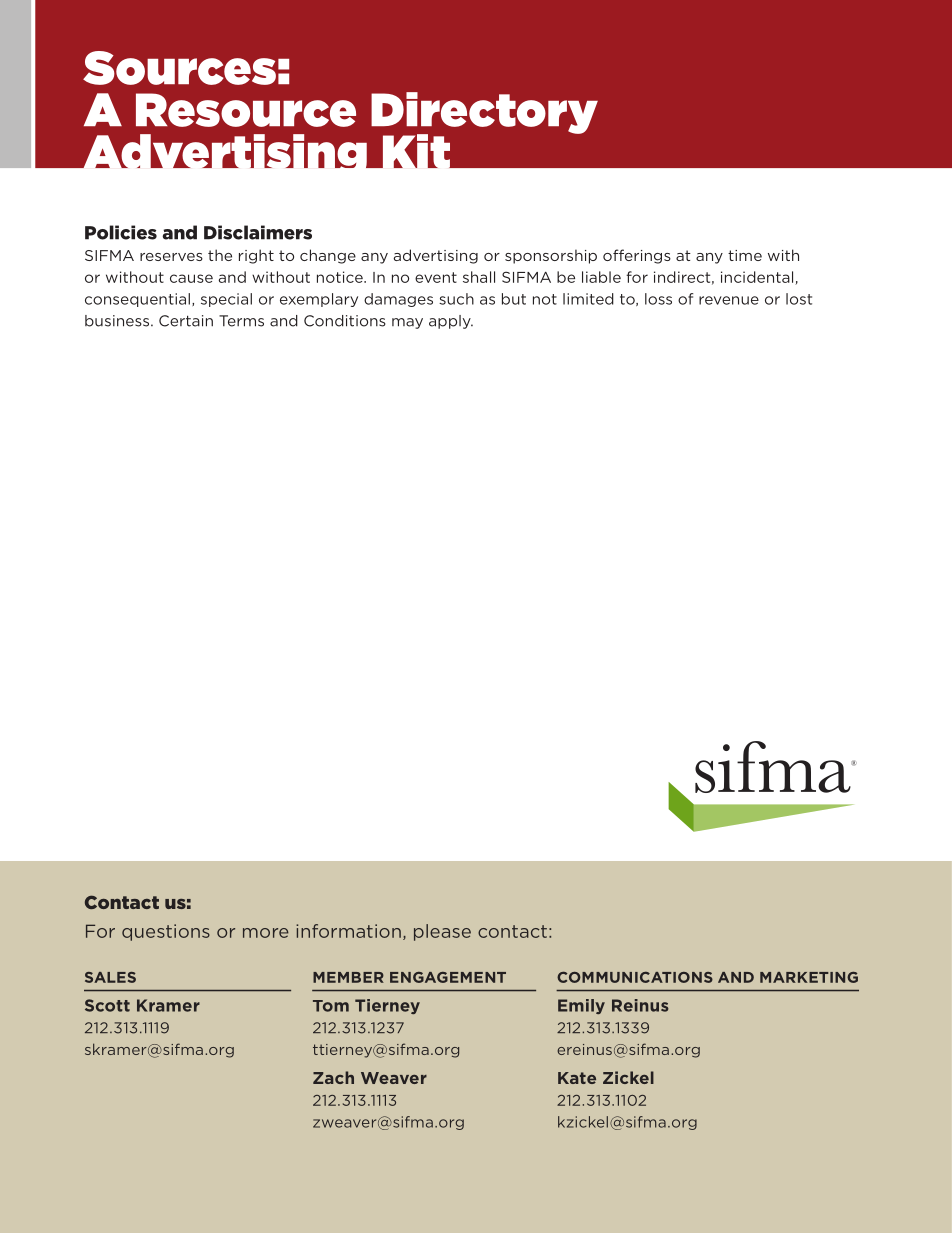  Describe the element at coordinates (448, 977) in the image. I see `ENGAGEMENT` at that location.
